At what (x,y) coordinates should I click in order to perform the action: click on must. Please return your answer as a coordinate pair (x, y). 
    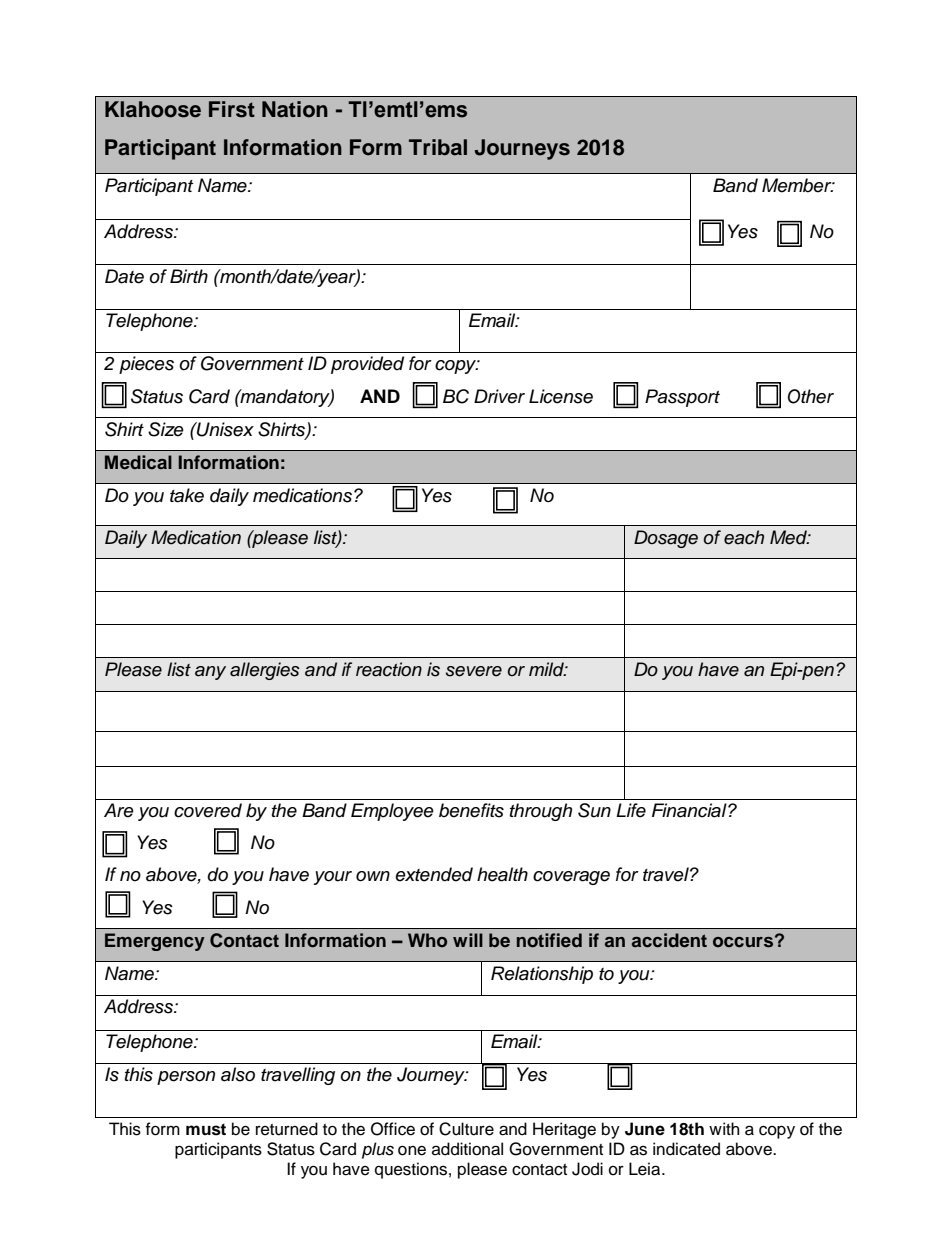
    Looking at the image, I should click on (206, 1129).
